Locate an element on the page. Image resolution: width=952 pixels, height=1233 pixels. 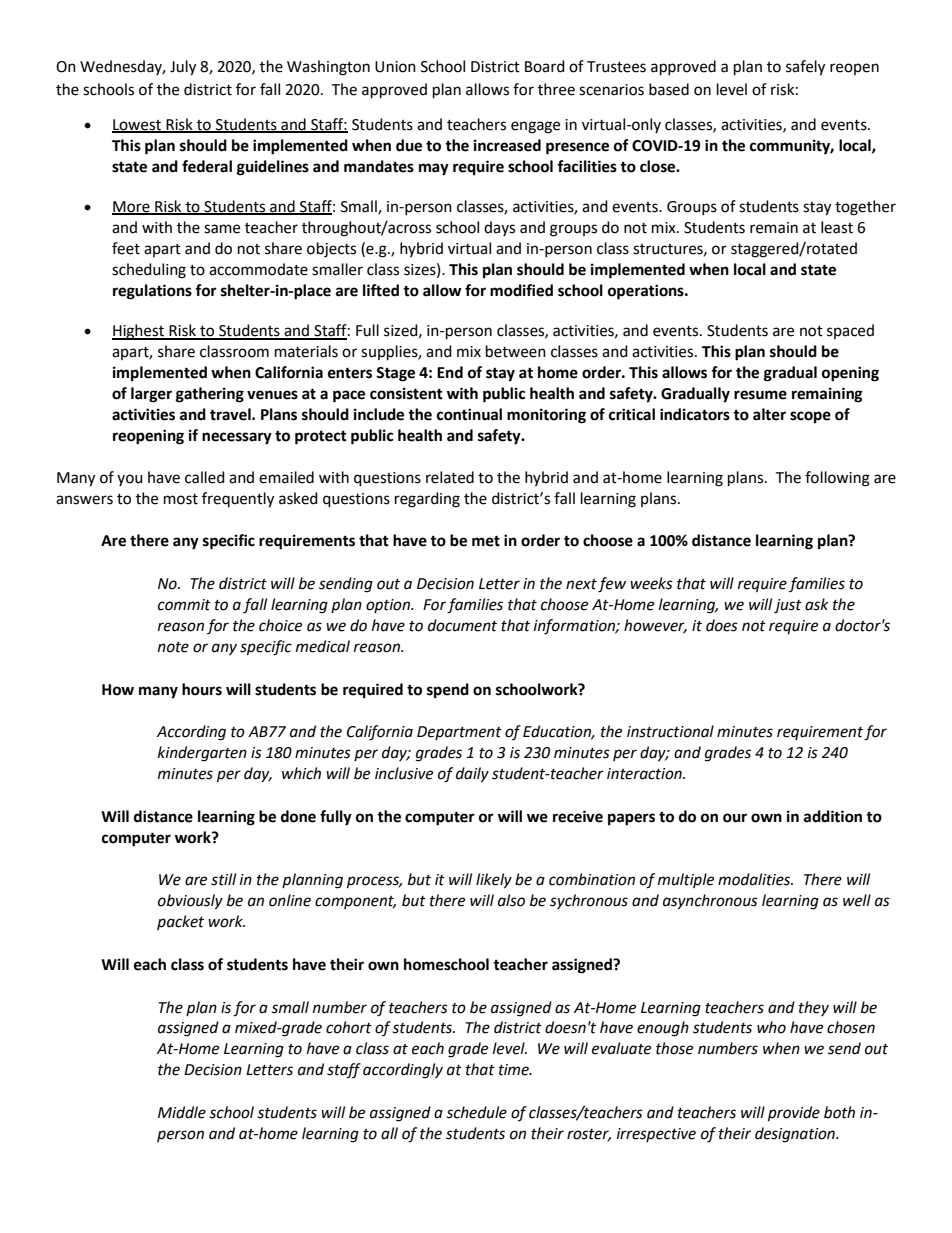
Middle is located at coordinates (182, 1112).
